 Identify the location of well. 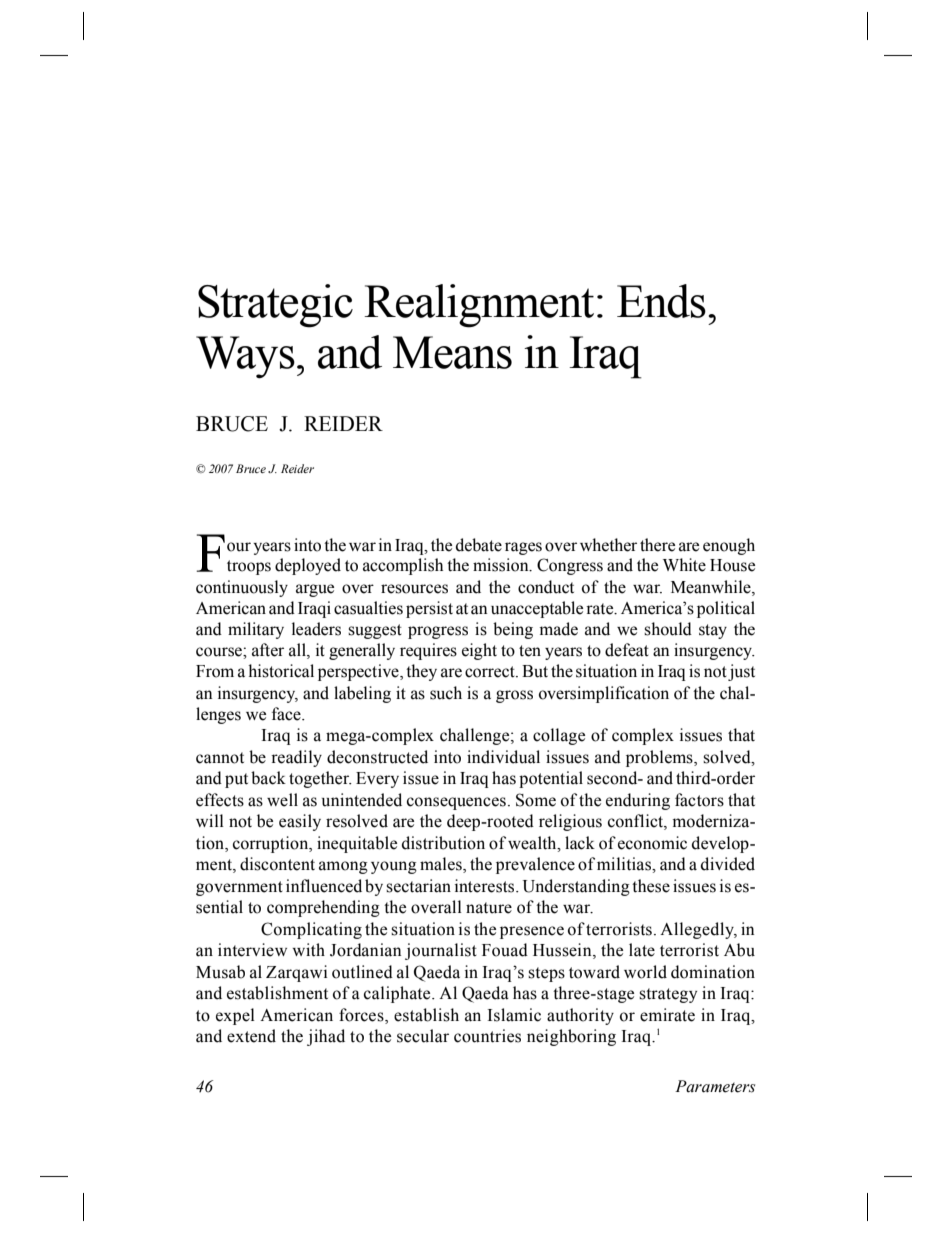
(282, 800).
